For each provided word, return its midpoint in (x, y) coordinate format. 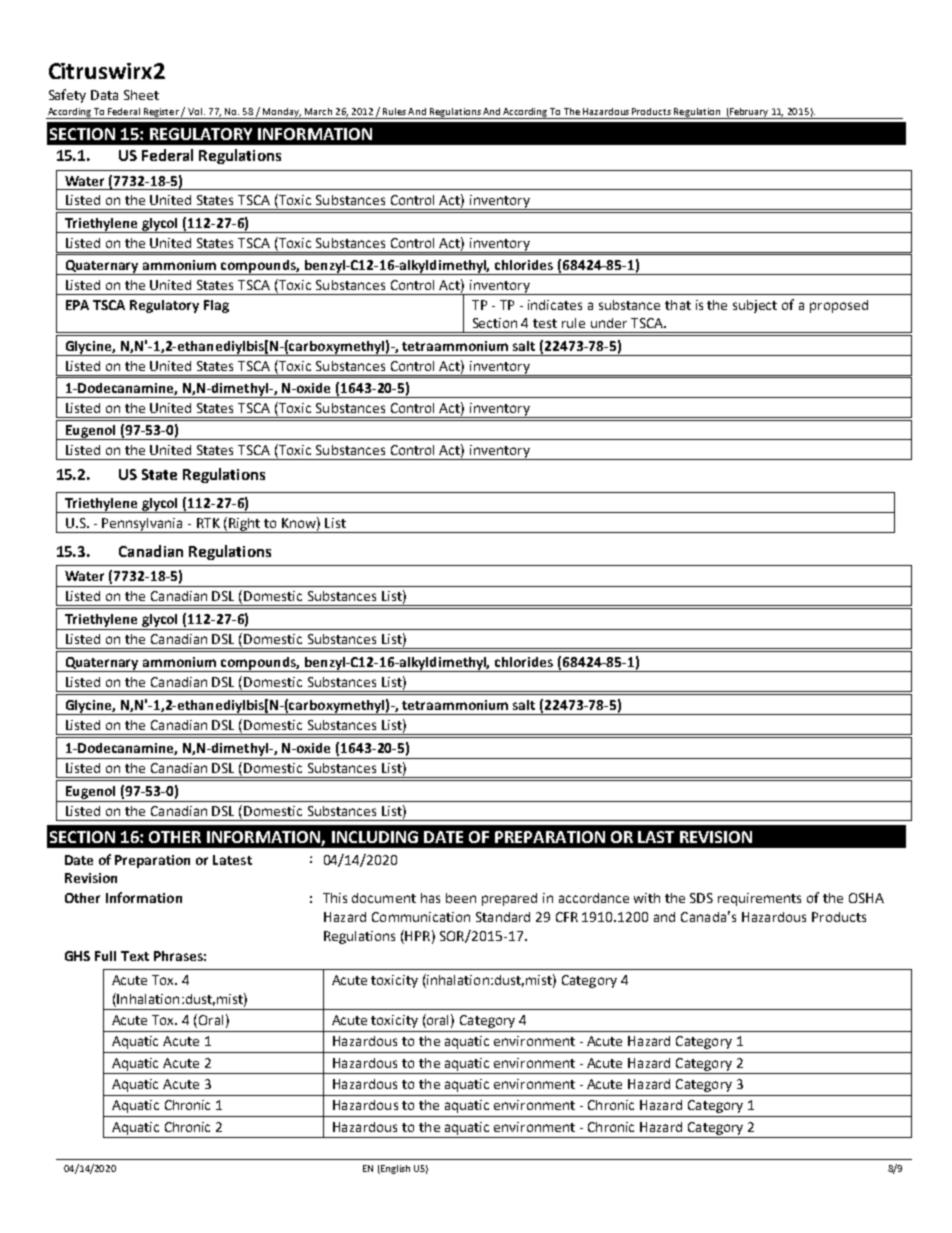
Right (245, 525)
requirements (759, 899)
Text (135, 956)
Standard (503, 917)
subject (755, 306)
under (609, 323)
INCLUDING (375, 837)
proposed (839, 306)
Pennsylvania (142, 525)
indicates (555, 305)
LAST (656, 837)
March (318, 111)
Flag (216, 306)
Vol (195, 111)
